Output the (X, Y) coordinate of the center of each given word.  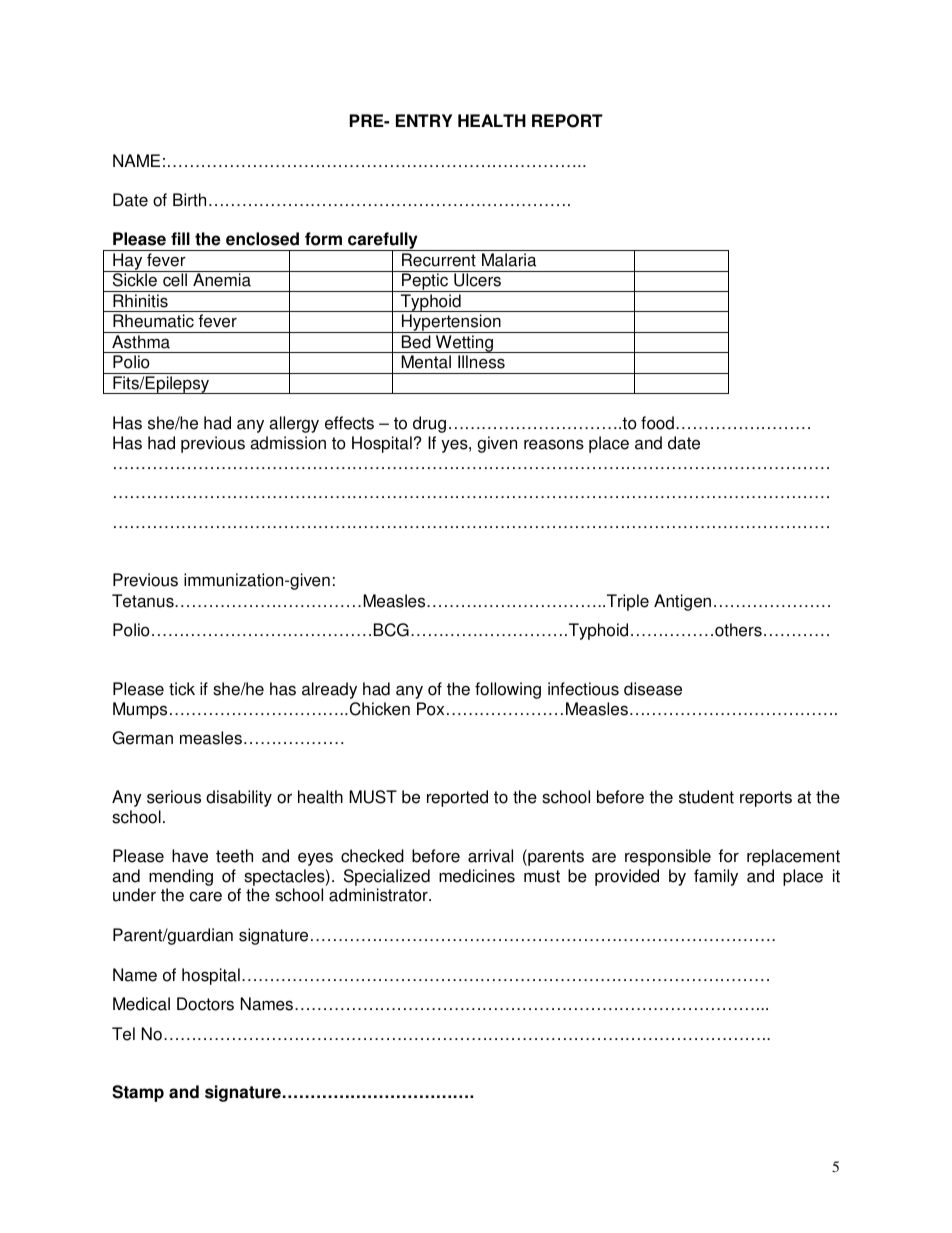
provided (627, 877)
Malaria (509, 260)
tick (182, 689)
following (508, 690)
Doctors (205, 1004)
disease (653, 689)
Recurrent (439, 260)
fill (180, 238)
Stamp (138, 1093)
